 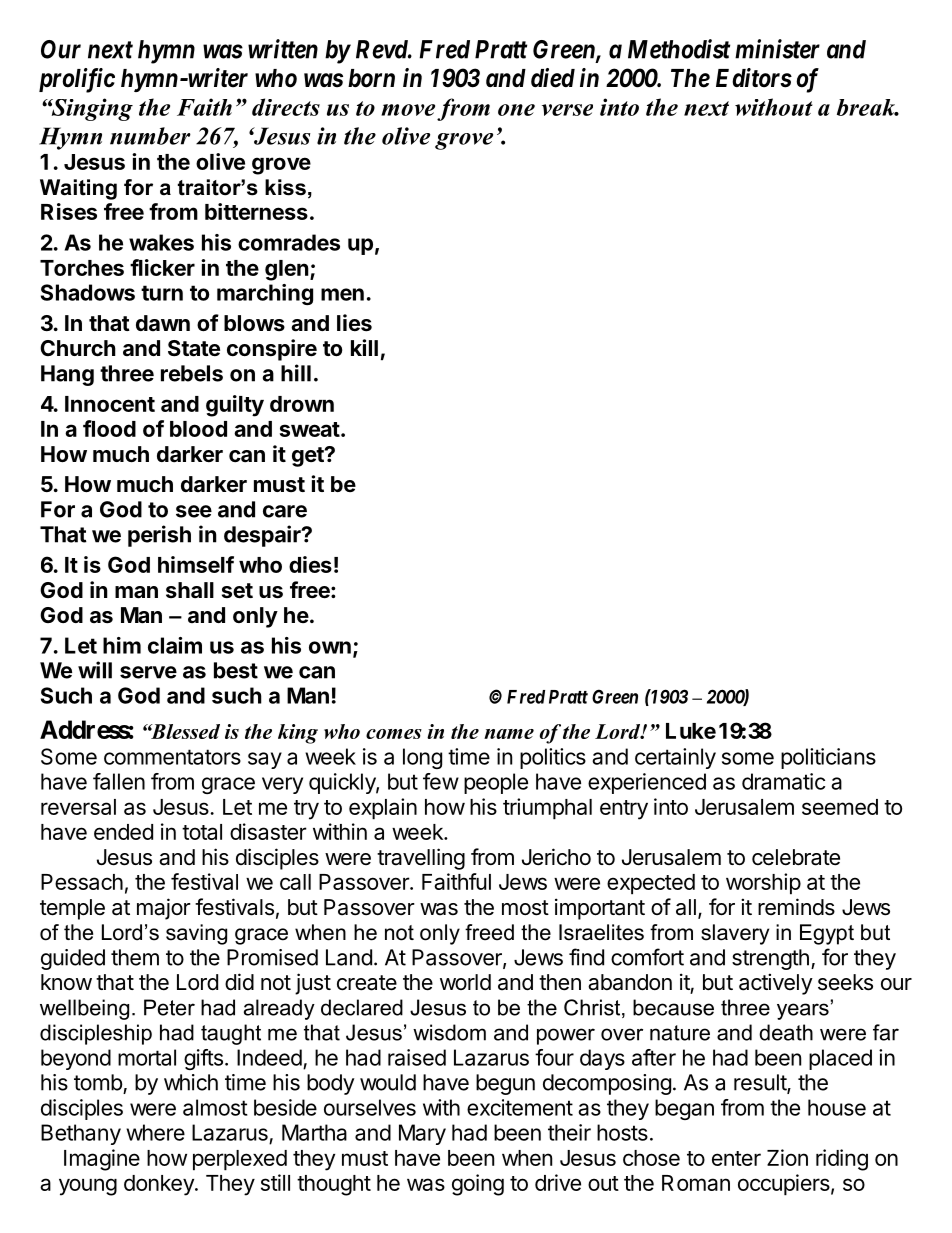 What do you see at coordinates (516, 110) in the page?
I see `one` at bounding box center [516, 110].
